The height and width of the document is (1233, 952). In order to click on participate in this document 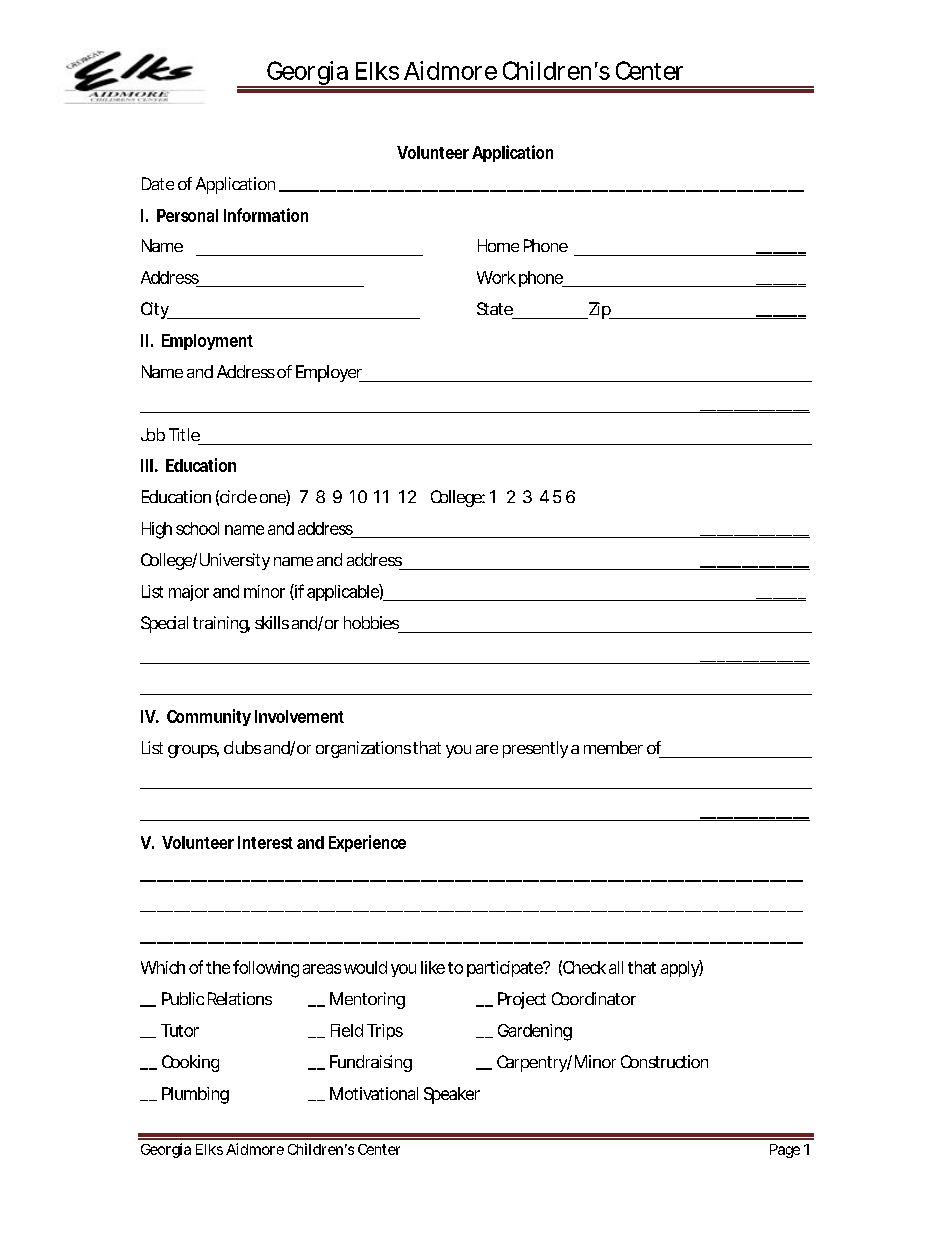, I will do `click(505, 969)`.
